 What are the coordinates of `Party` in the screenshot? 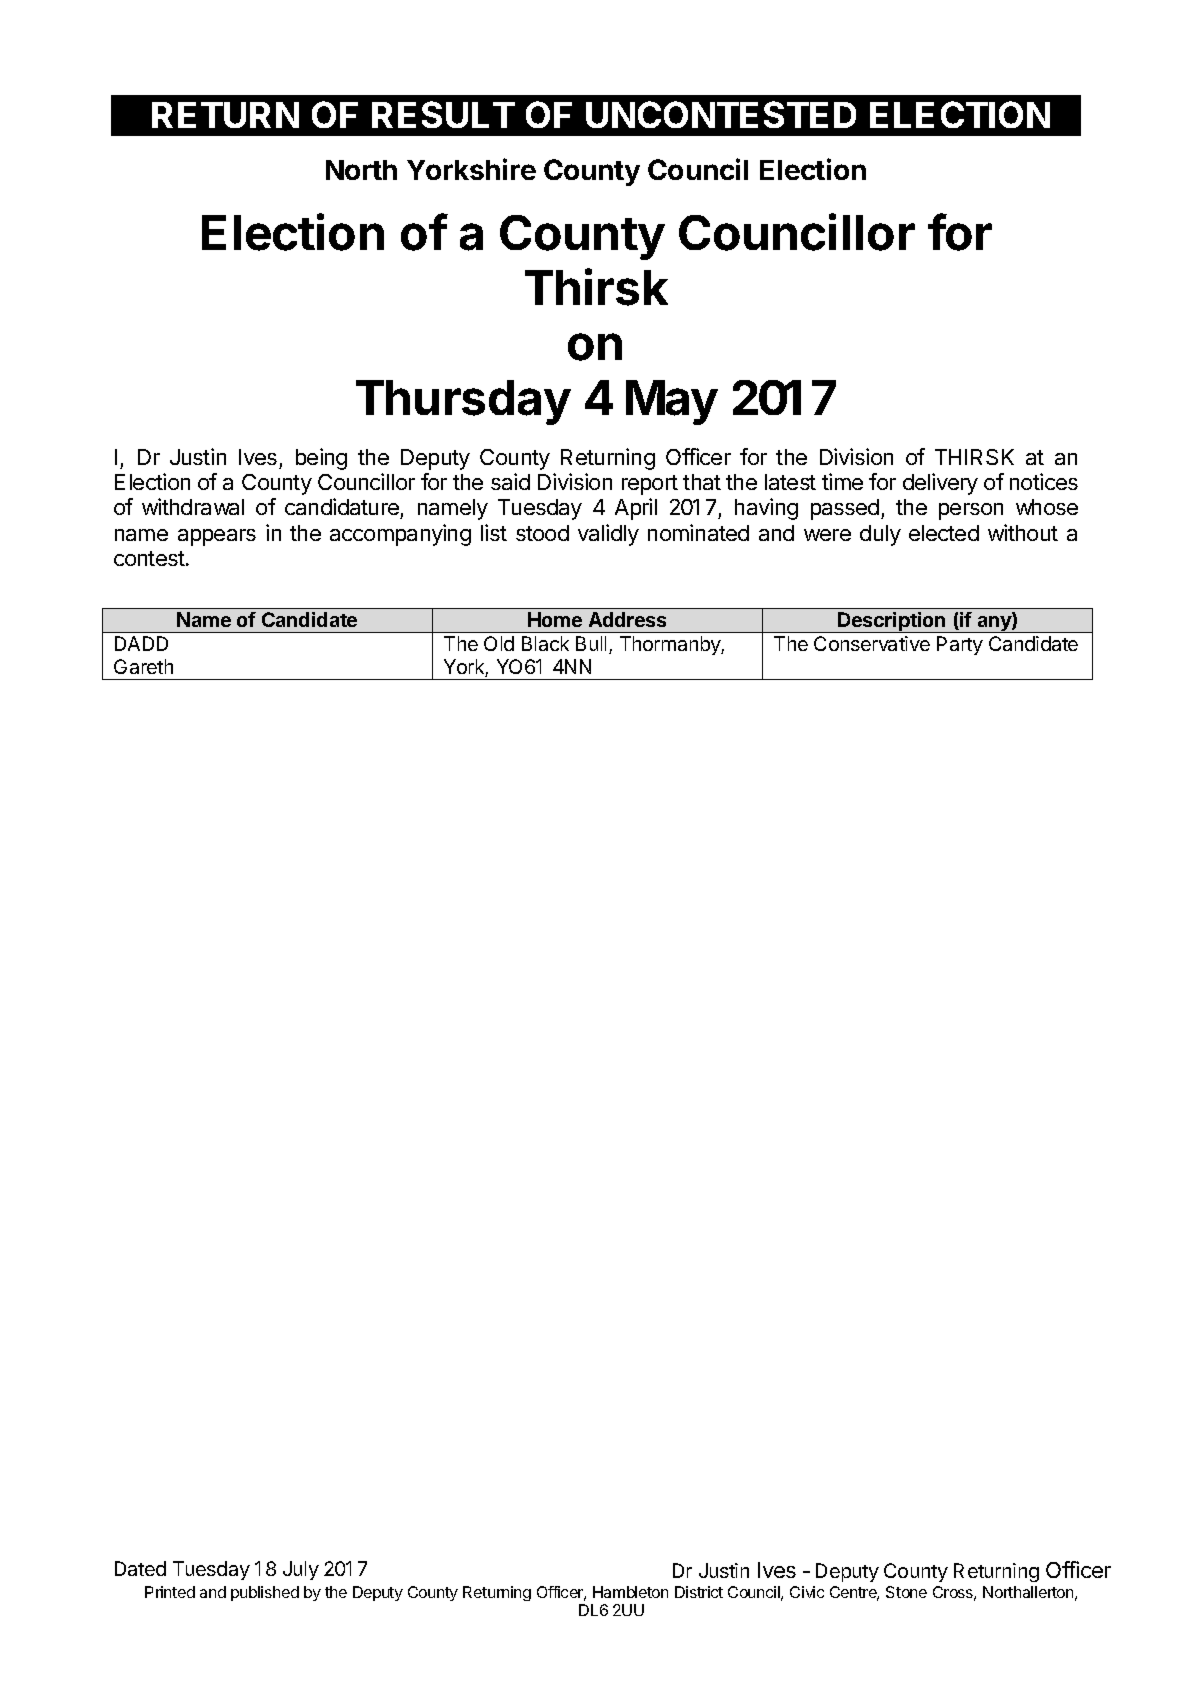 It's located at (960, 645).
